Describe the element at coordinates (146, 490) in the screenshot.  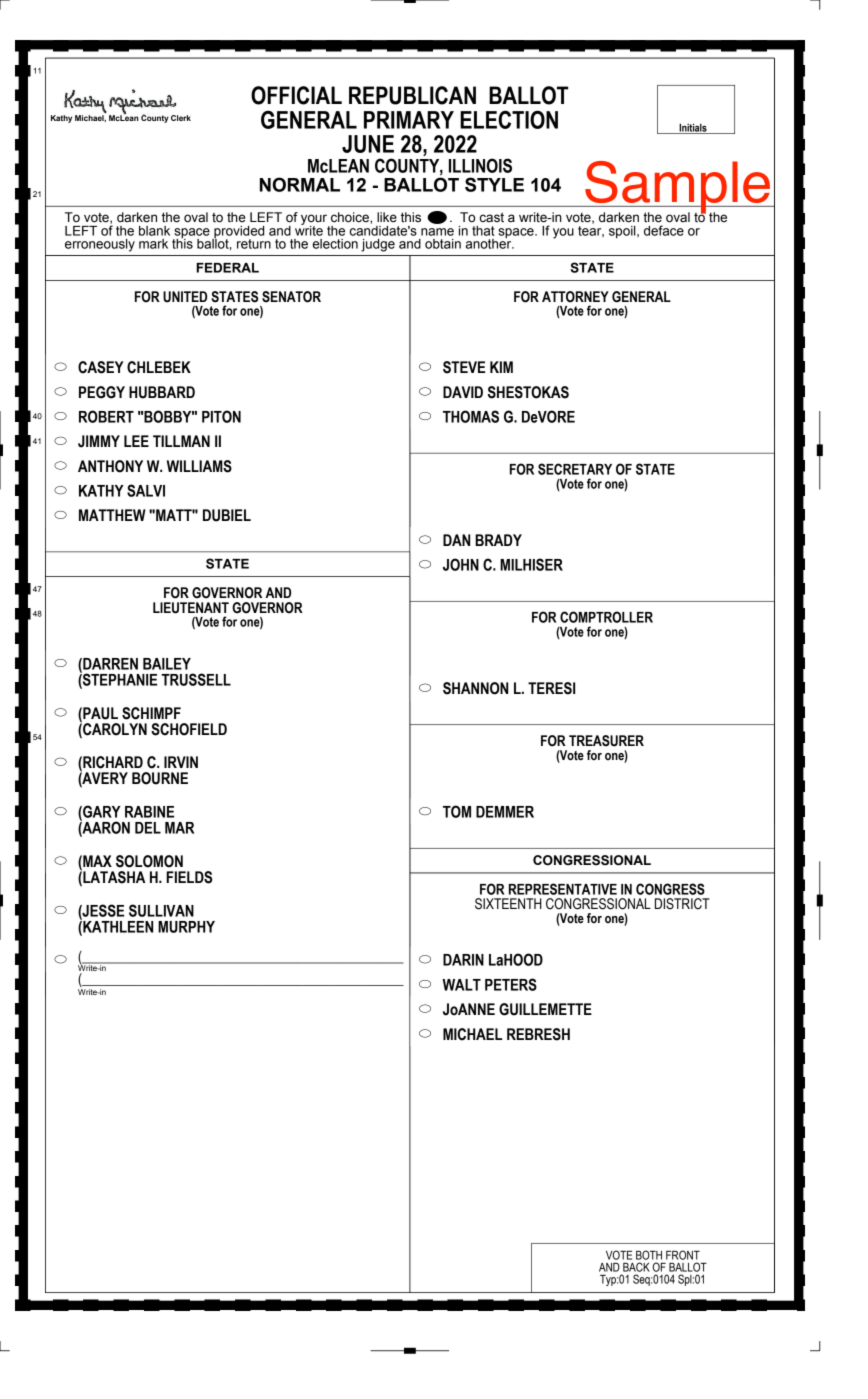
I see `SALVI` at that location.
